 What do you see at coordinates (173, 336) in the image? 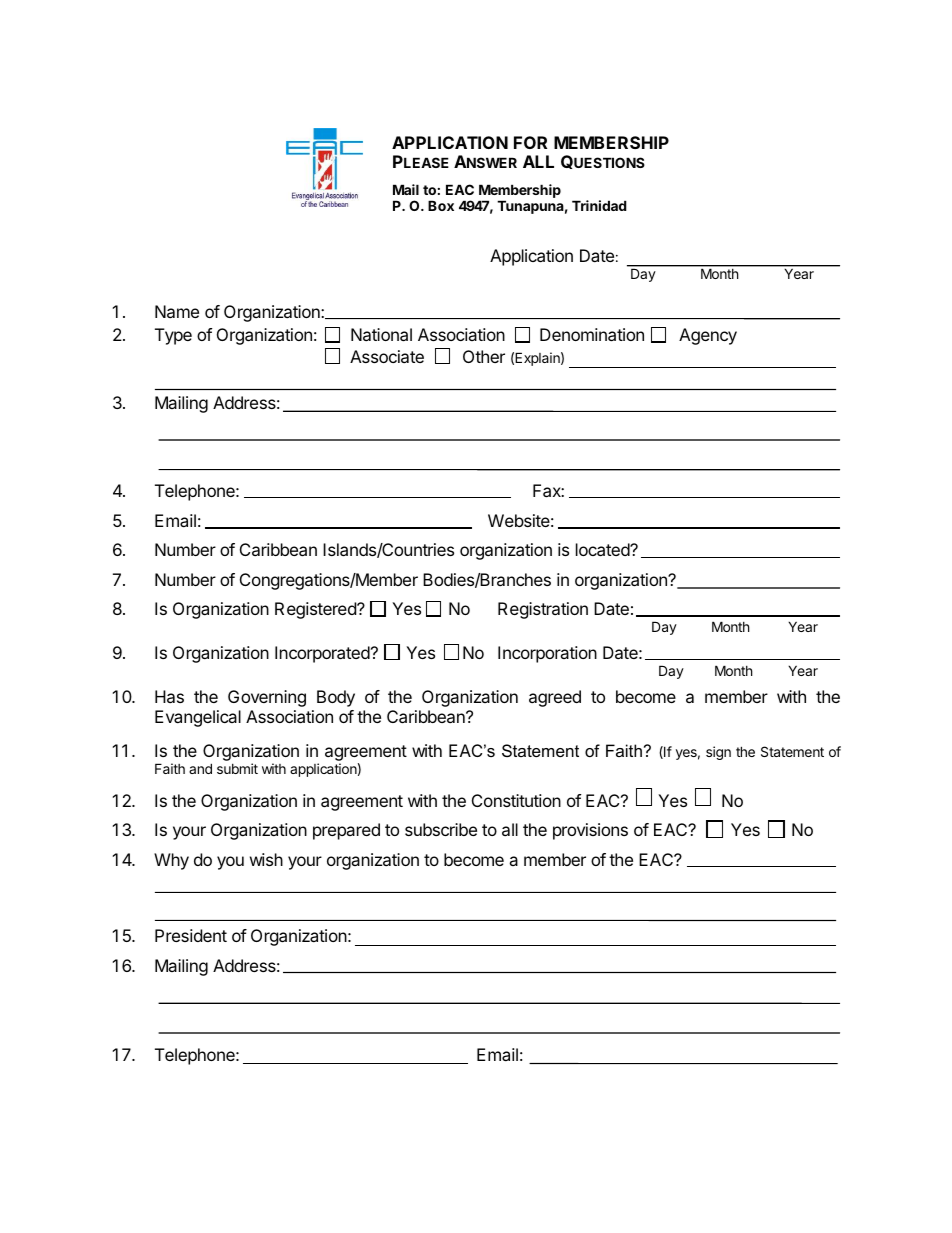
I see `Type` at bounding box center [173, 336].
